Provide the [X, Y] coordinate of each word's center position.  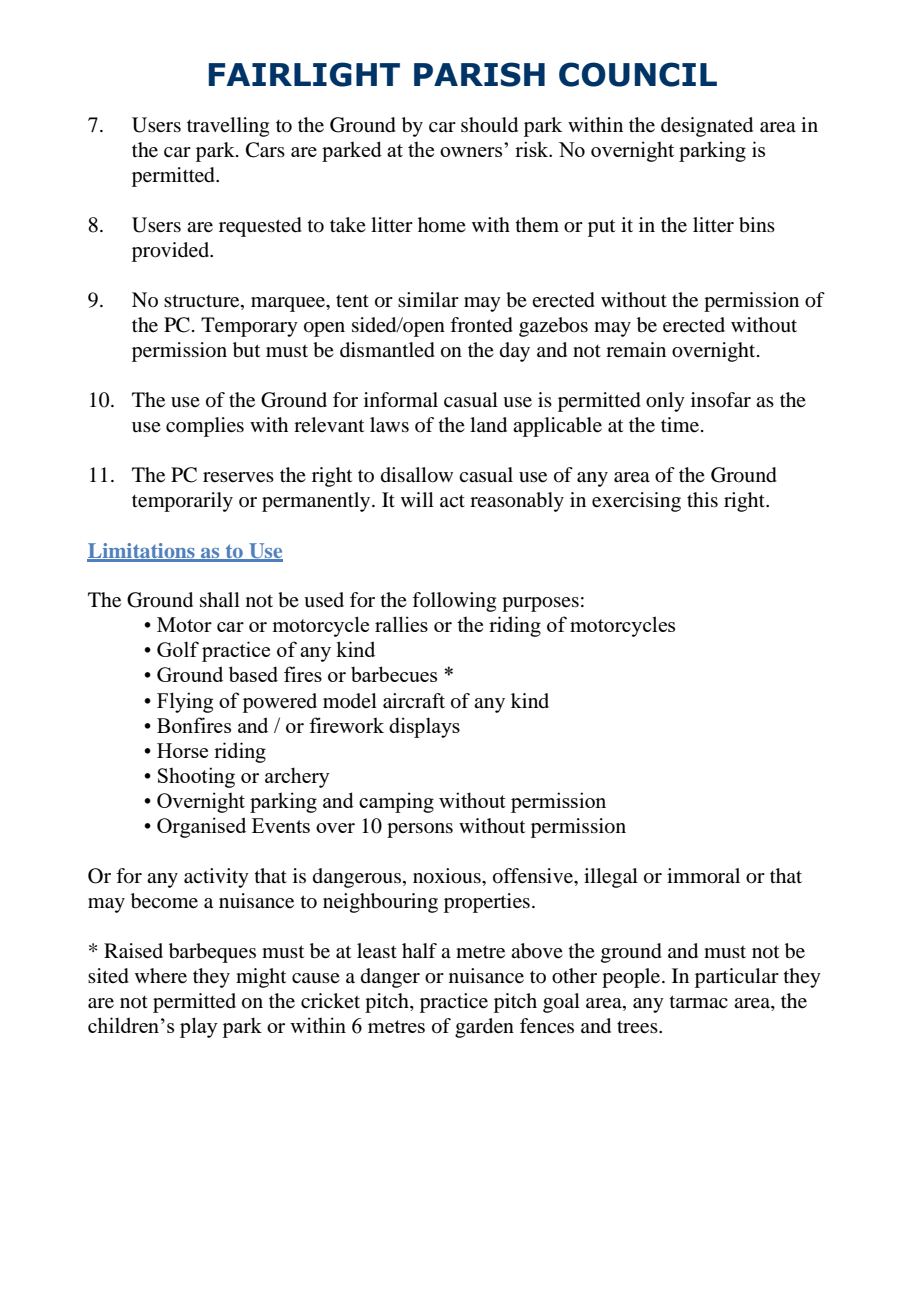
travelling [228, 127]
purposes [540, 604]
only [665, 402]
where [161, 976]
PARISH [479, 74]
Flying [185, 702]
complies [205, 427]
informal [401, 400]
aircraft [414, 701]
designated [707, 127]
